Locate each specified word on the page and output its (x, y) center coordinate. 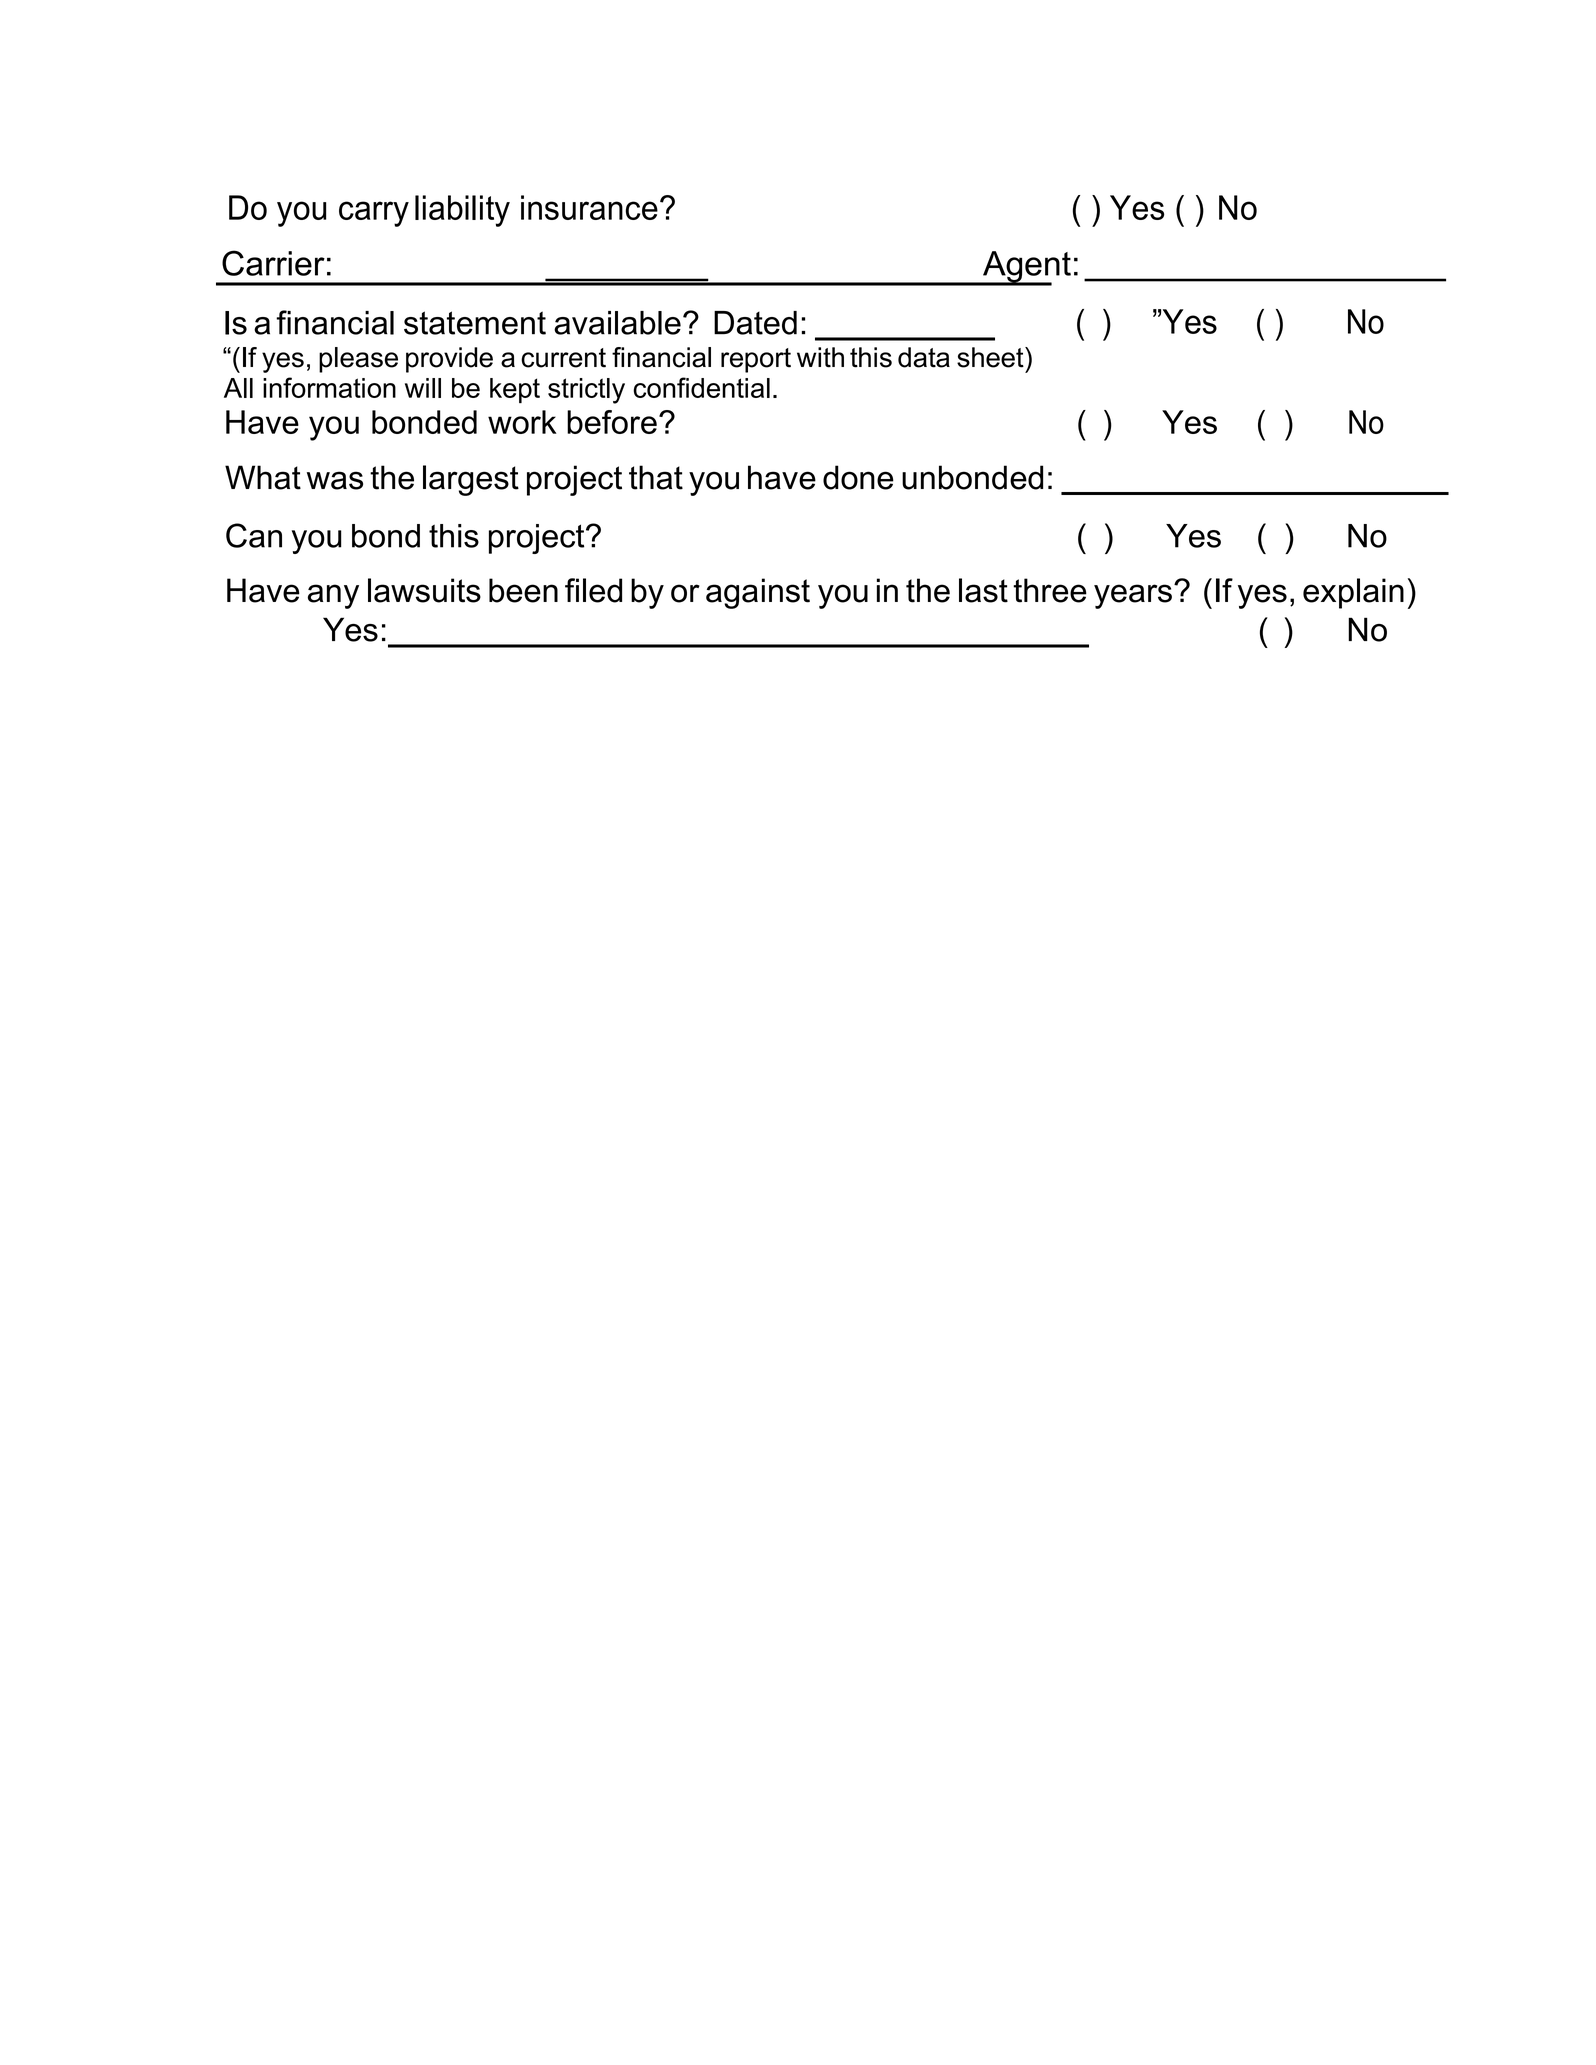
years (1133, 596)
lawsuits (424, 590)
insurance (589, 207)
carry (374, 214)
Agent (1026, 268)
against (758, 593)
